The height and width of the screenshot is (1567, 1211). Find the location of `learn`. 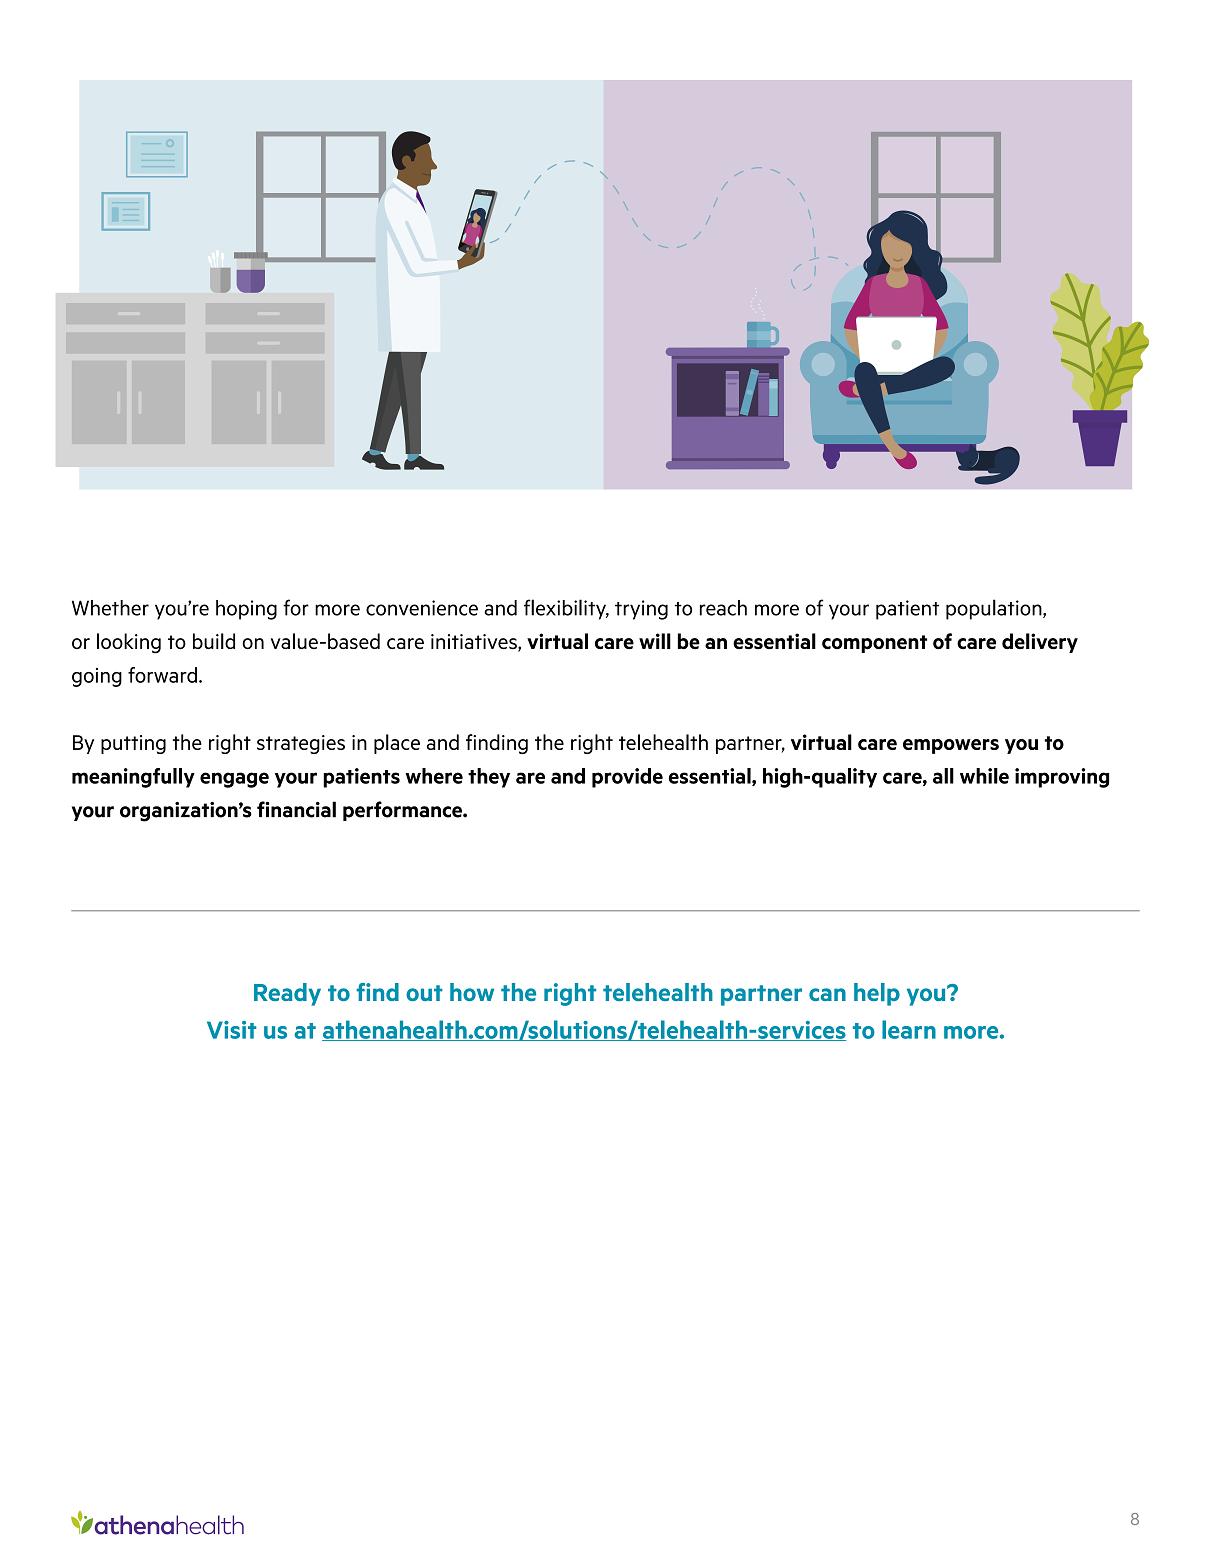

learn is located at coordinates (909, 1029).
